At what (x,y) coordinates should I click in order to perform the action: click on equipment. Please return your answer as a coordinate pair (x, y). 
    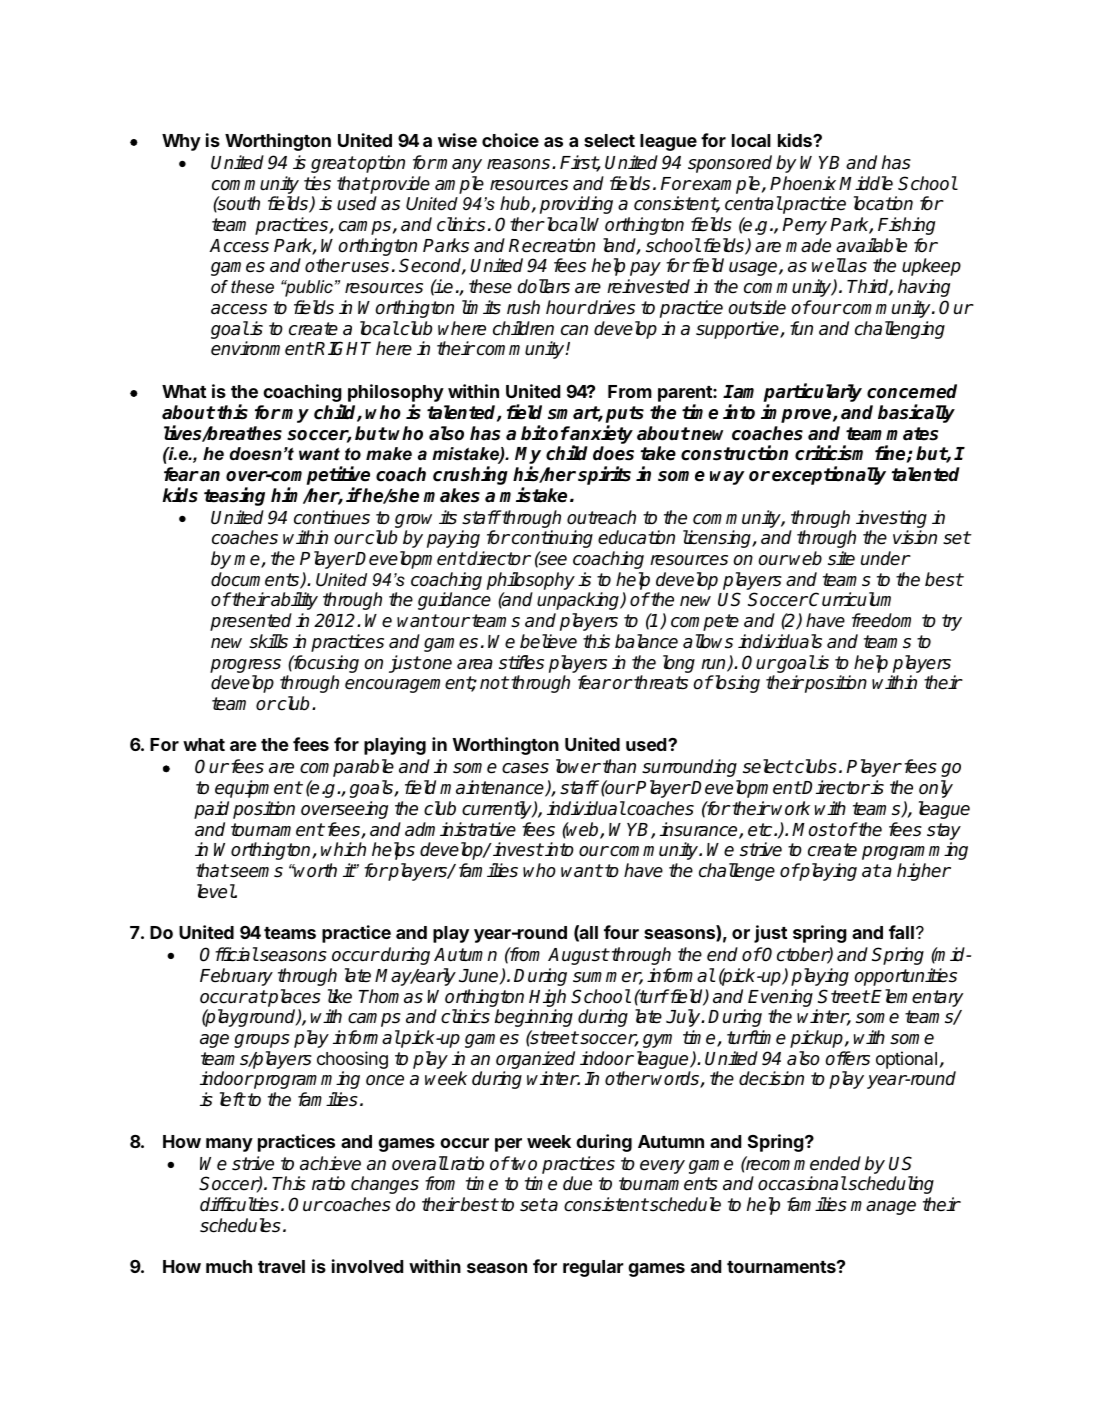
    Looking at the image, I should click on (259, 789).
